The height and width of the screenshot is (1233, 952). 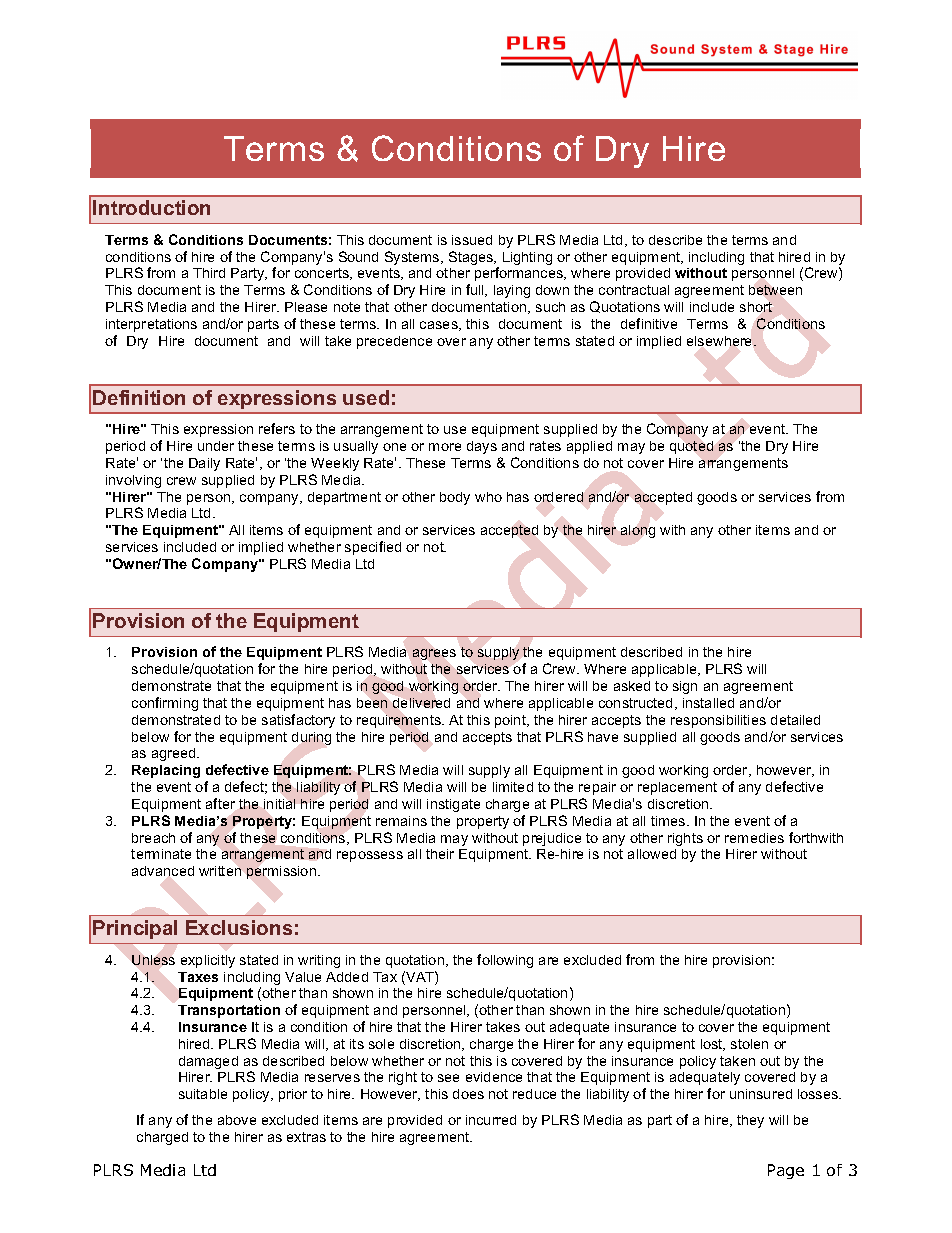 I want to click on Daily, so click(x=204, y=464).
